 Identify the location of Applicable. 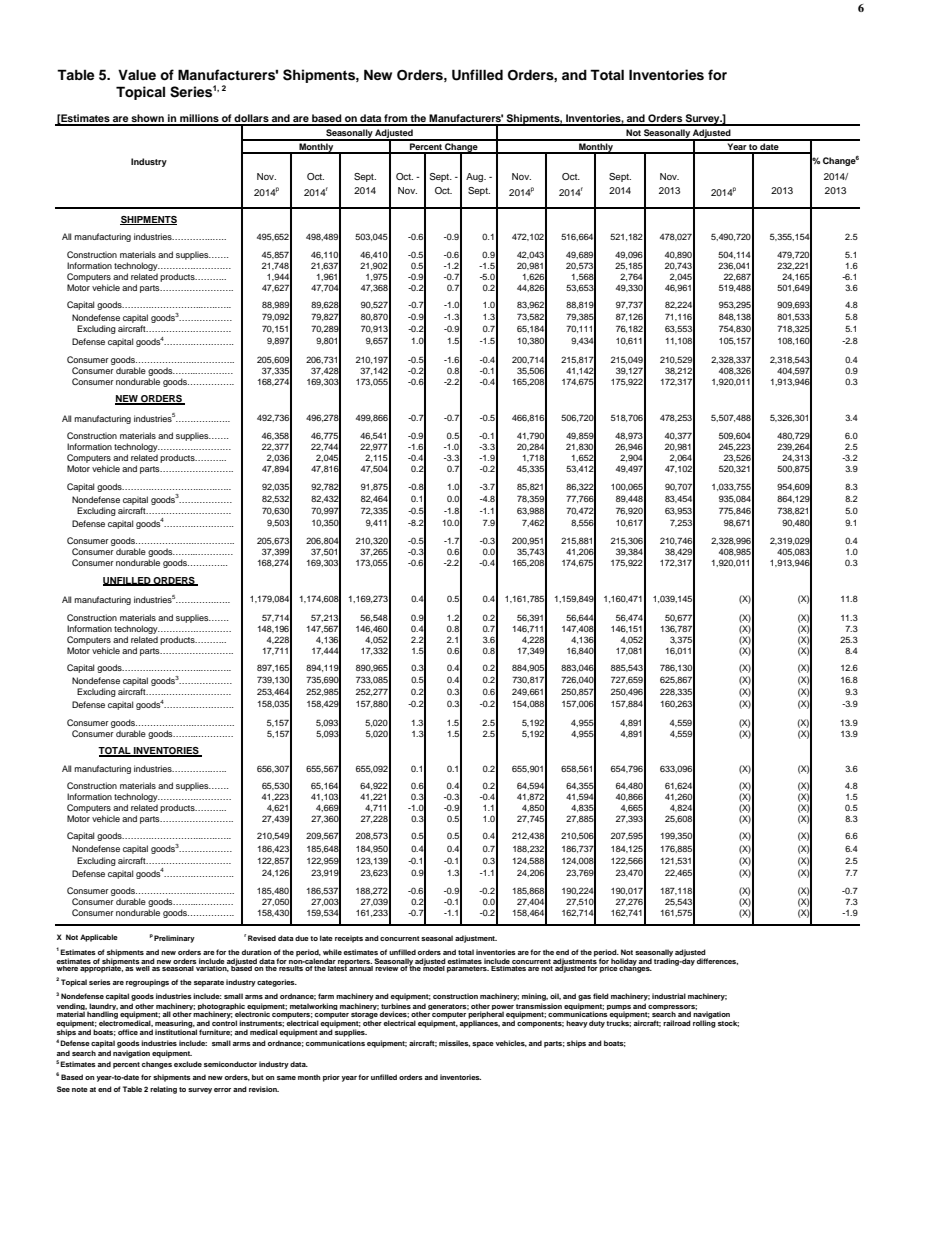
(99, 938).
